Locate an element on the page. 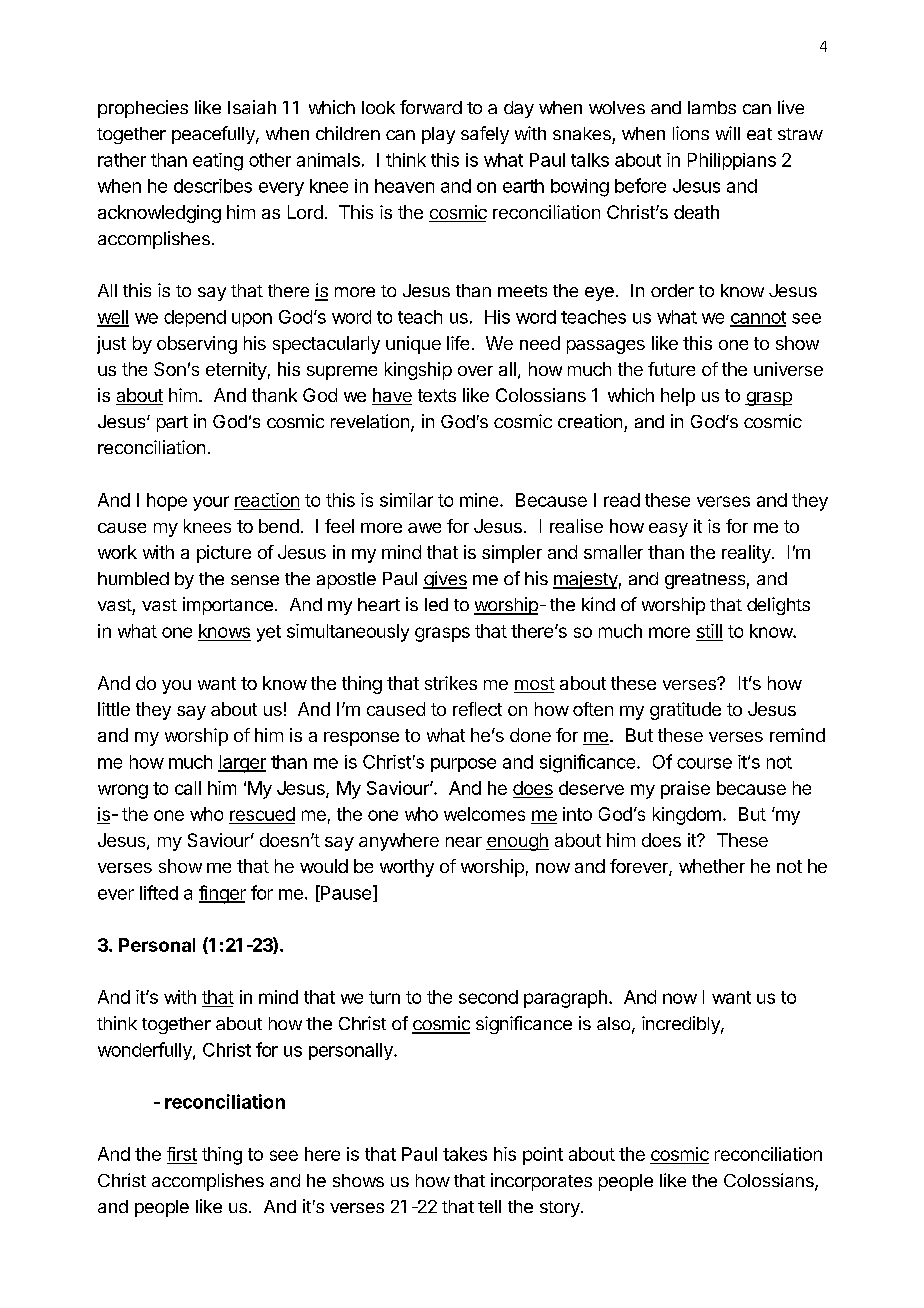 Image resolution: width=924 pixels, height=1308 pixels. will is located at coordinates (728, 133).
